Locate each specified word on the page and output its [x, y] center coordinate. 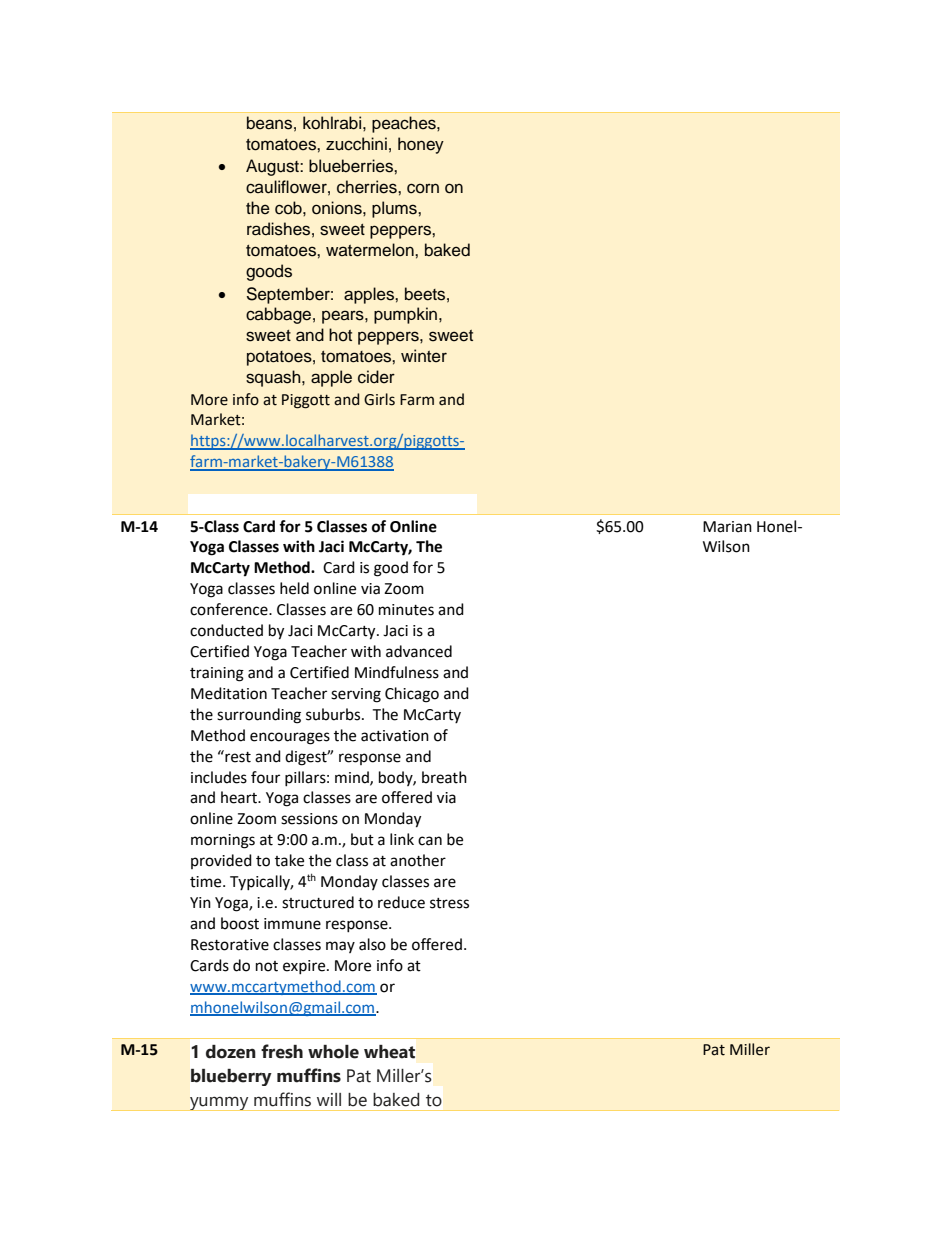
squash [274, 378]
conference [230, 609]
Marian [727, 527]
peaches [405, 124]
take [289, 860]
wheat [389, 1052]
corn [423, 188]
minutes [406, 610]
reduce [401, 902]
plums [395, 209]
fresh [282, 1051]
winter [424, 356]
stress [449, 903]
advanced [419, 651]
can [430, 841]
